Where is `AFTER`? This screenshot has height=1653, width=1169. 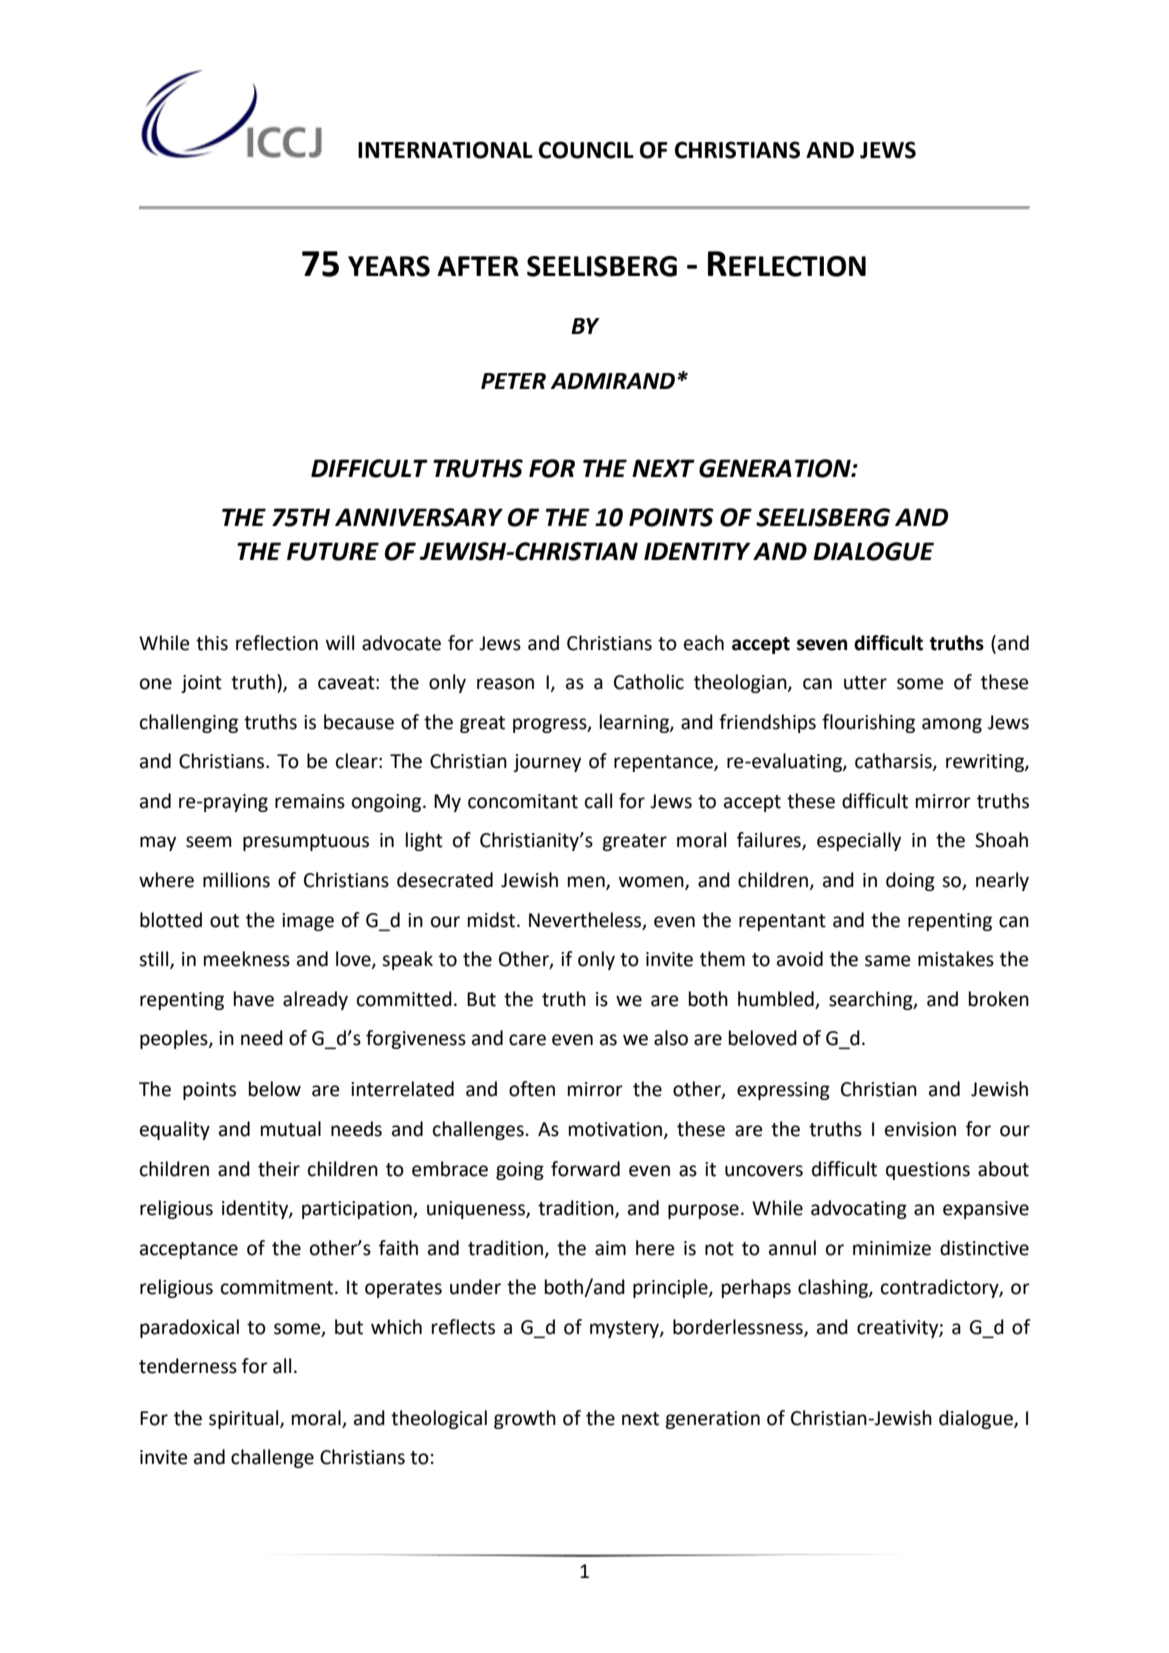 AFTER is located at coordinates (478, 266).
